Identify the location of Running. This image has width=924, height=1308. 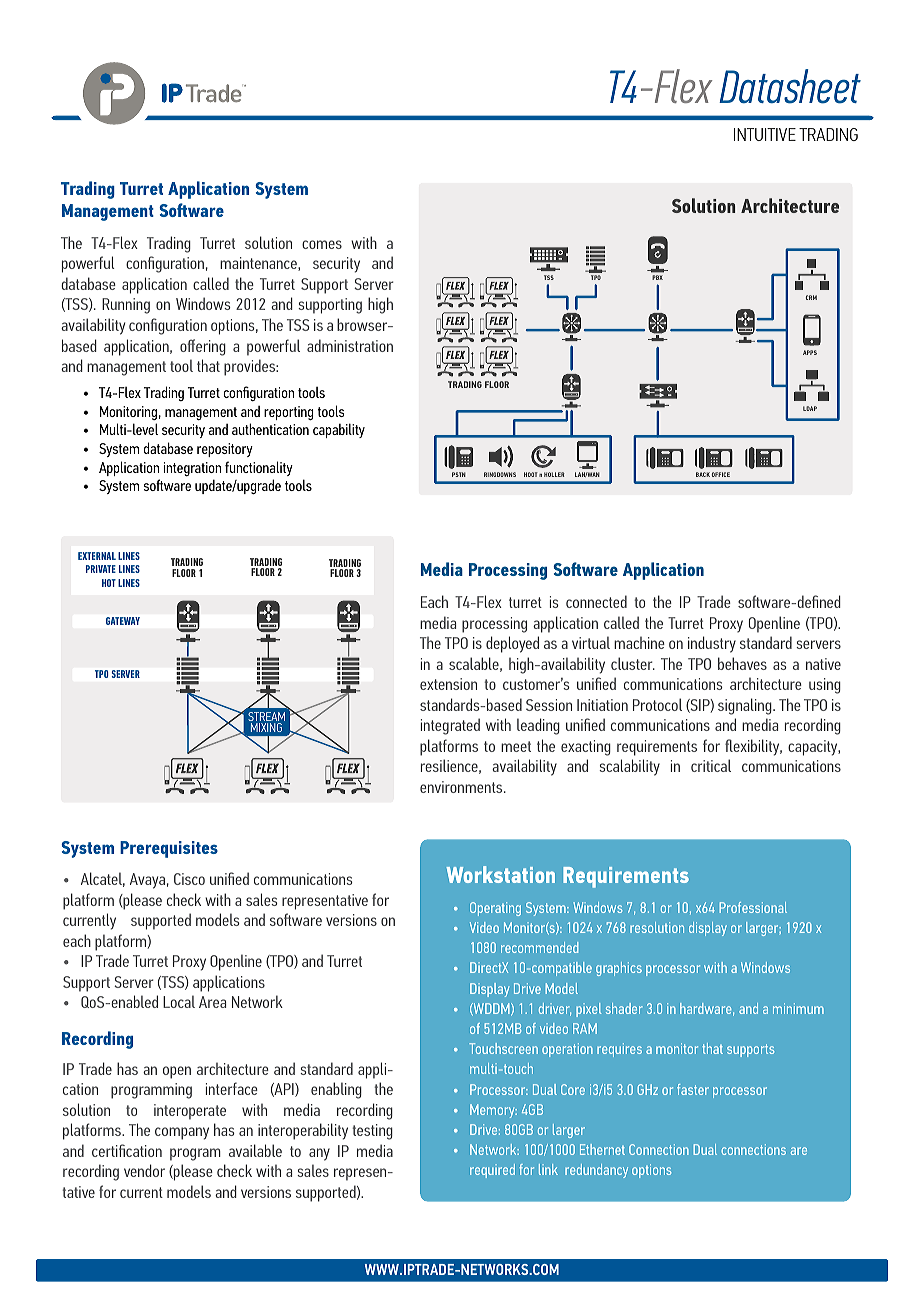
(126, 306).
